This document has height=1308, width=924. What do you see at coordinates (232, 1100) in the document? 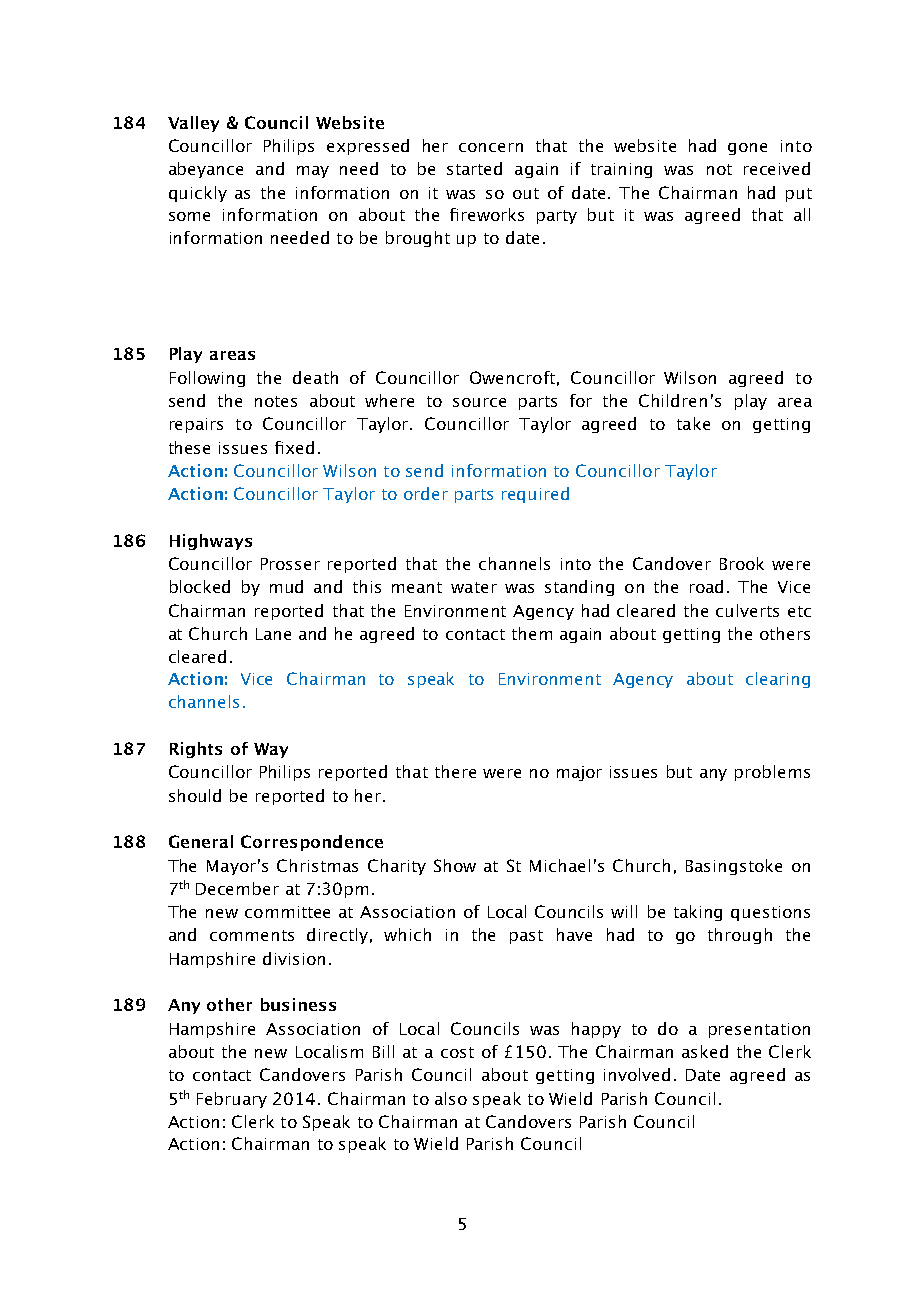
I see `February` at bounding box center [232, 1100].
